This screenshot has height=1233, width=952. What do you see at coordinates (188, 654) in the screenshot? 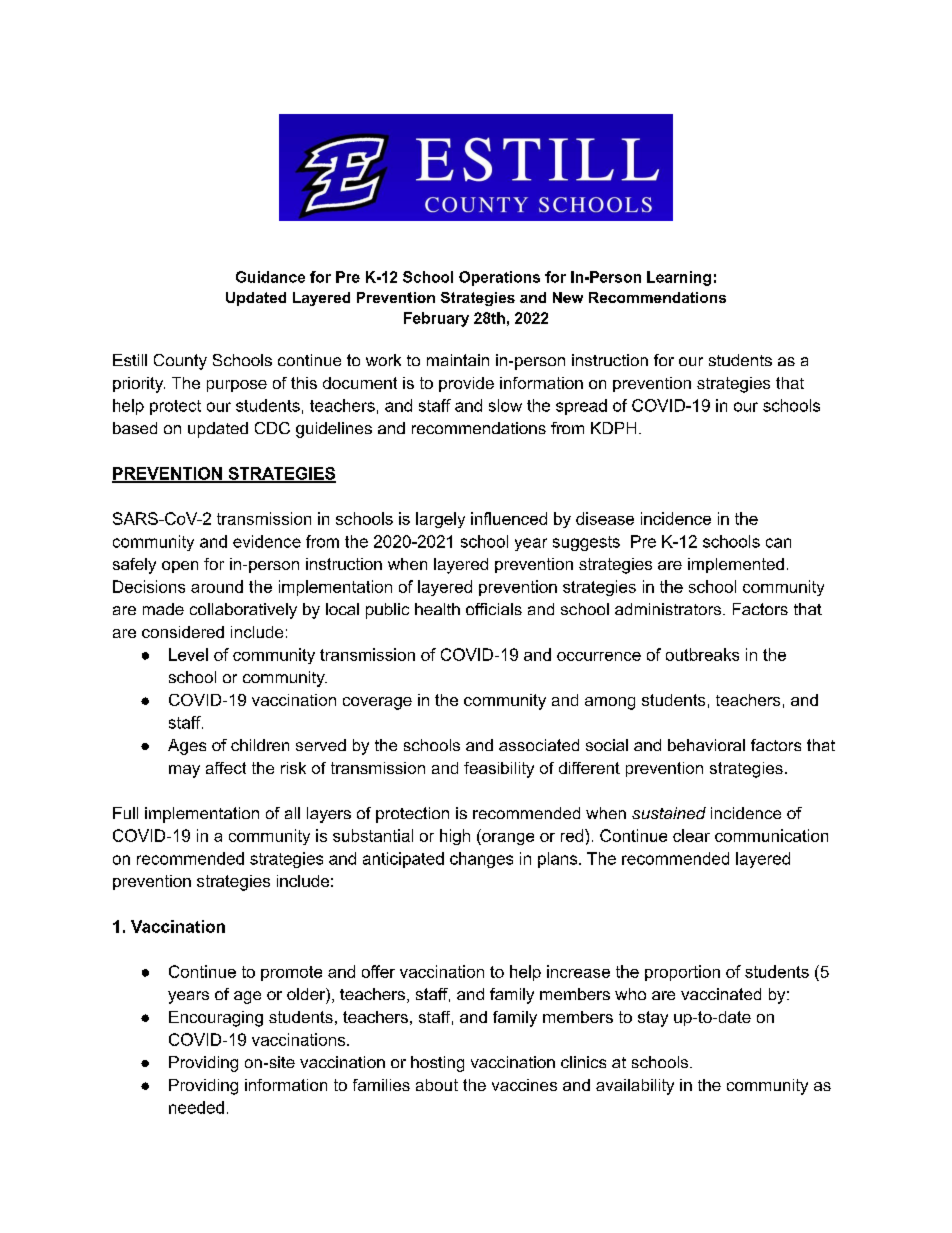
I see `Level` at bounding box center [188, 654].
